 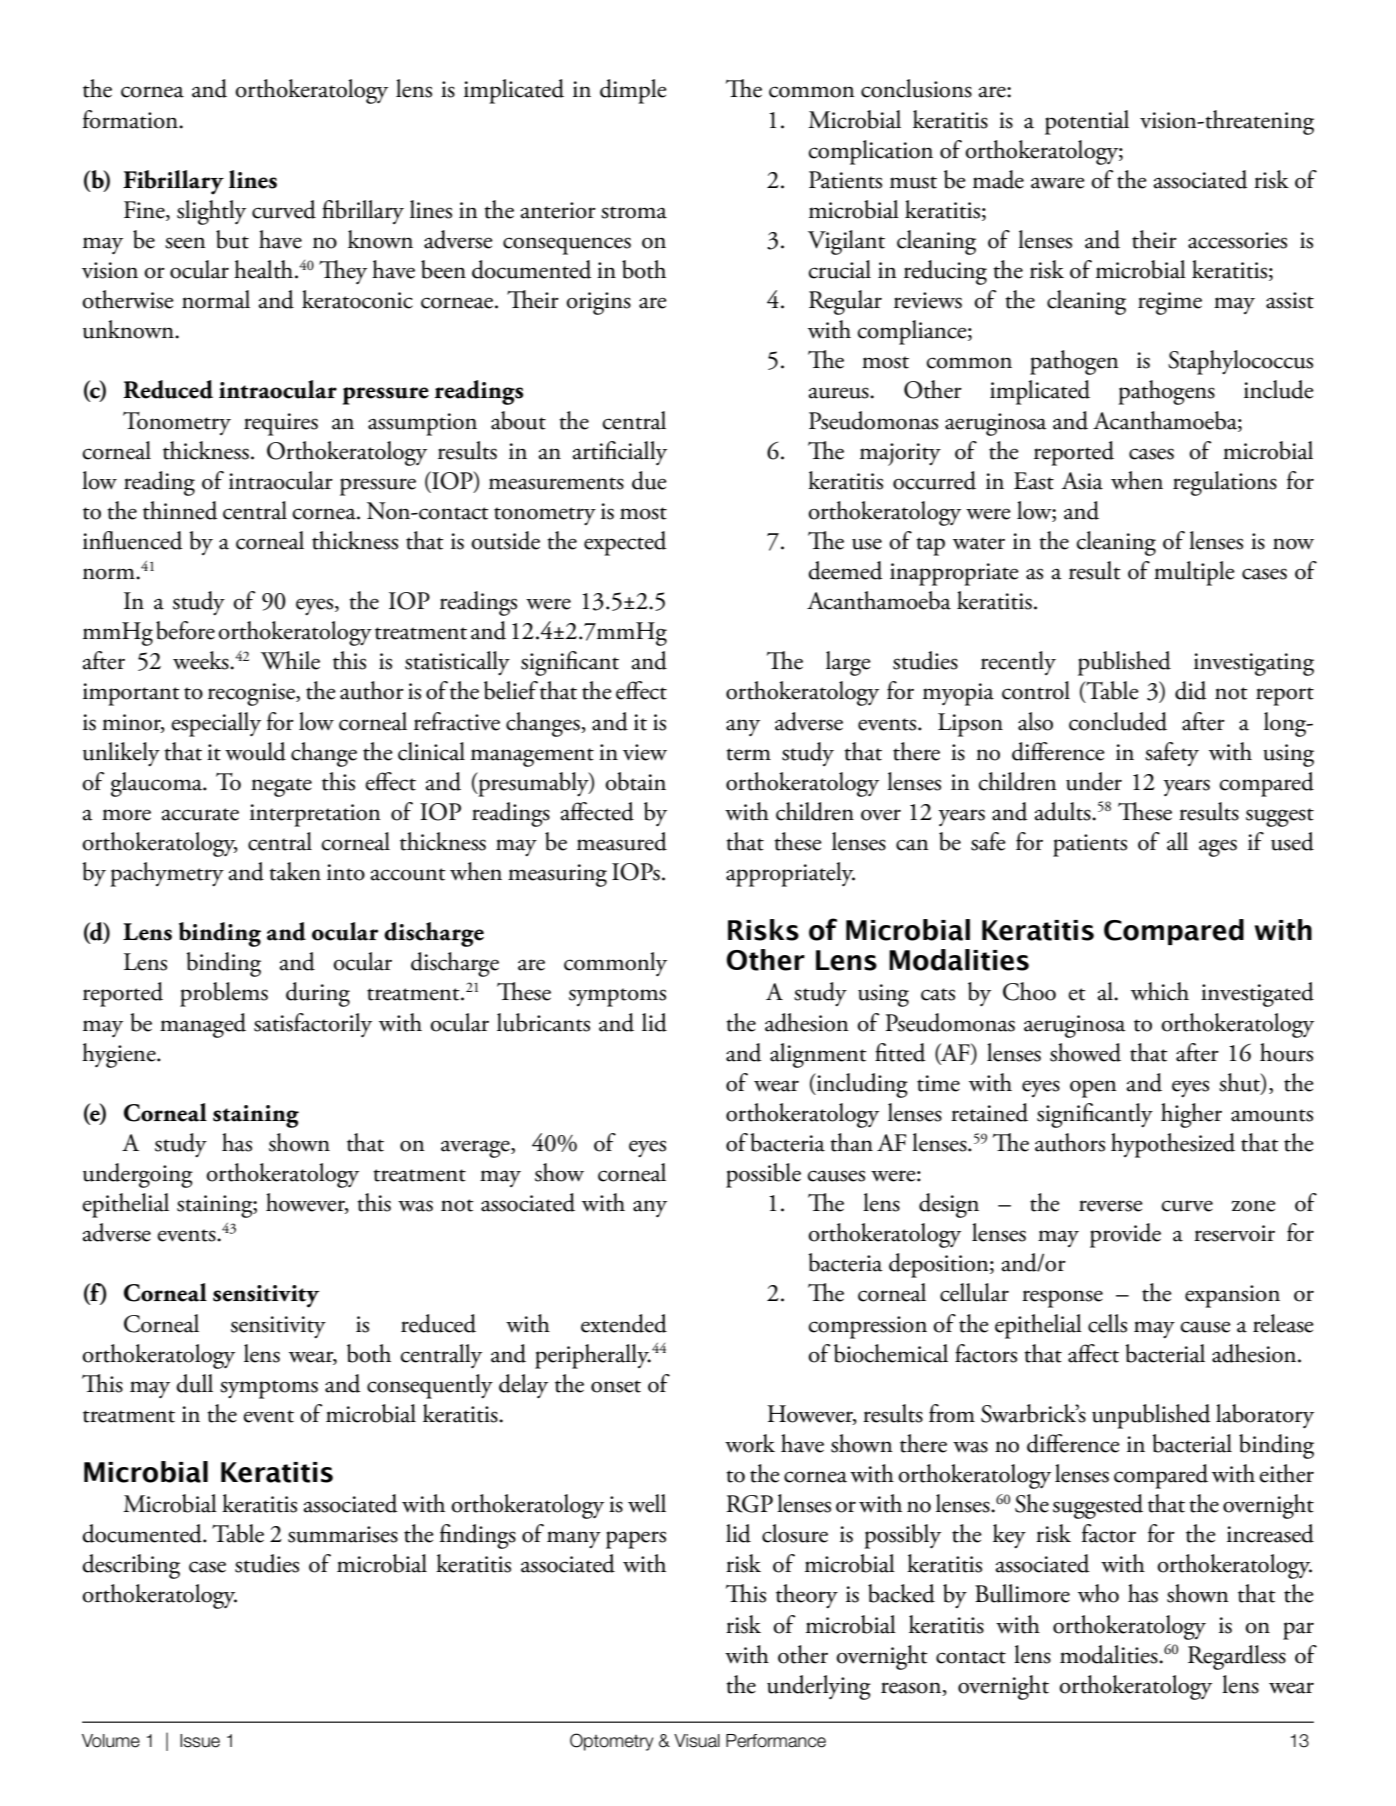 What do you see at coordinates (697, 1741) in the document?
I see `Visual` at bounding box center [697, 1741].
